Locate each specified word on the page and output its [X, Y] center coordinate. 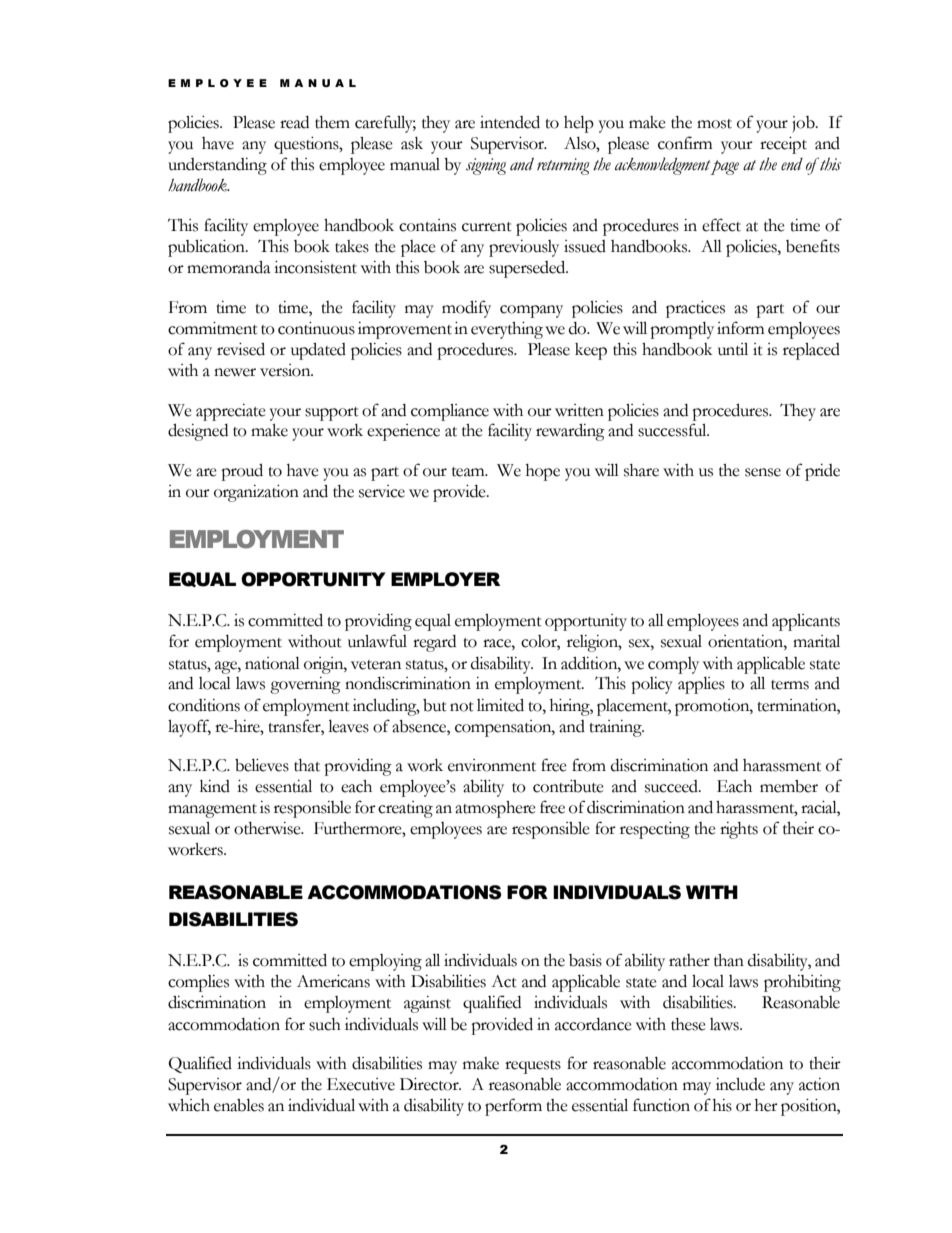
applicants [806, 622]
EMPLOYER [445, 579]
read [294, 122]
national [272, 663]
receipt [783, 145]
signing [486, 166]
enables [239, 1105]
